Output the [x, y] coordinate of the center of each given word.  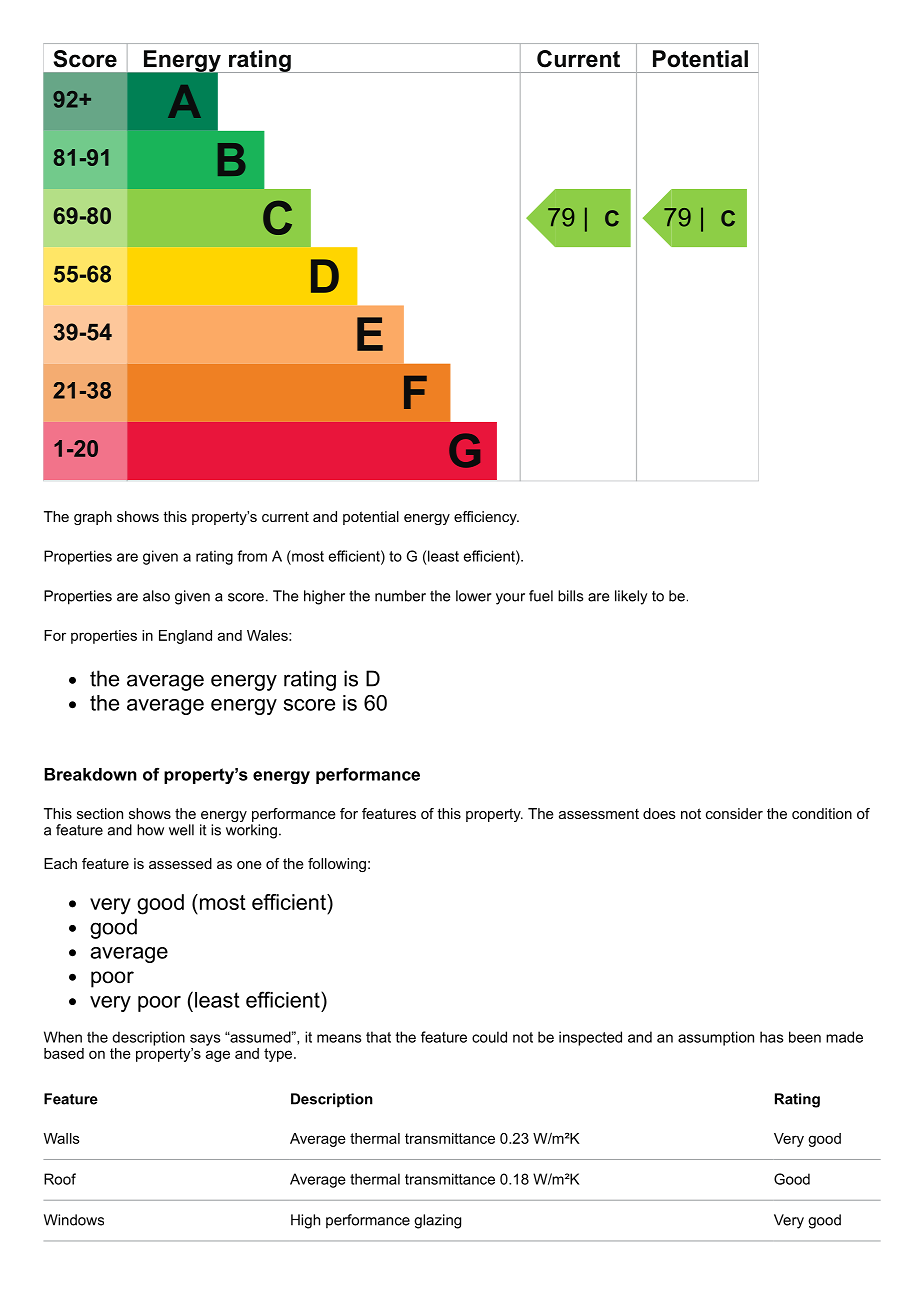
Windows [74, 1220]
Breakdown [90, 774]
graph [93, 518]
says [205, 1040]
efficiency [486, 518]
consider [734, 813]
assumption [716, 1038]
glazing [437, 1221]
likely [631, 597]
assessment [599, 814]
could [489, 1037]
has [771, 1037]
